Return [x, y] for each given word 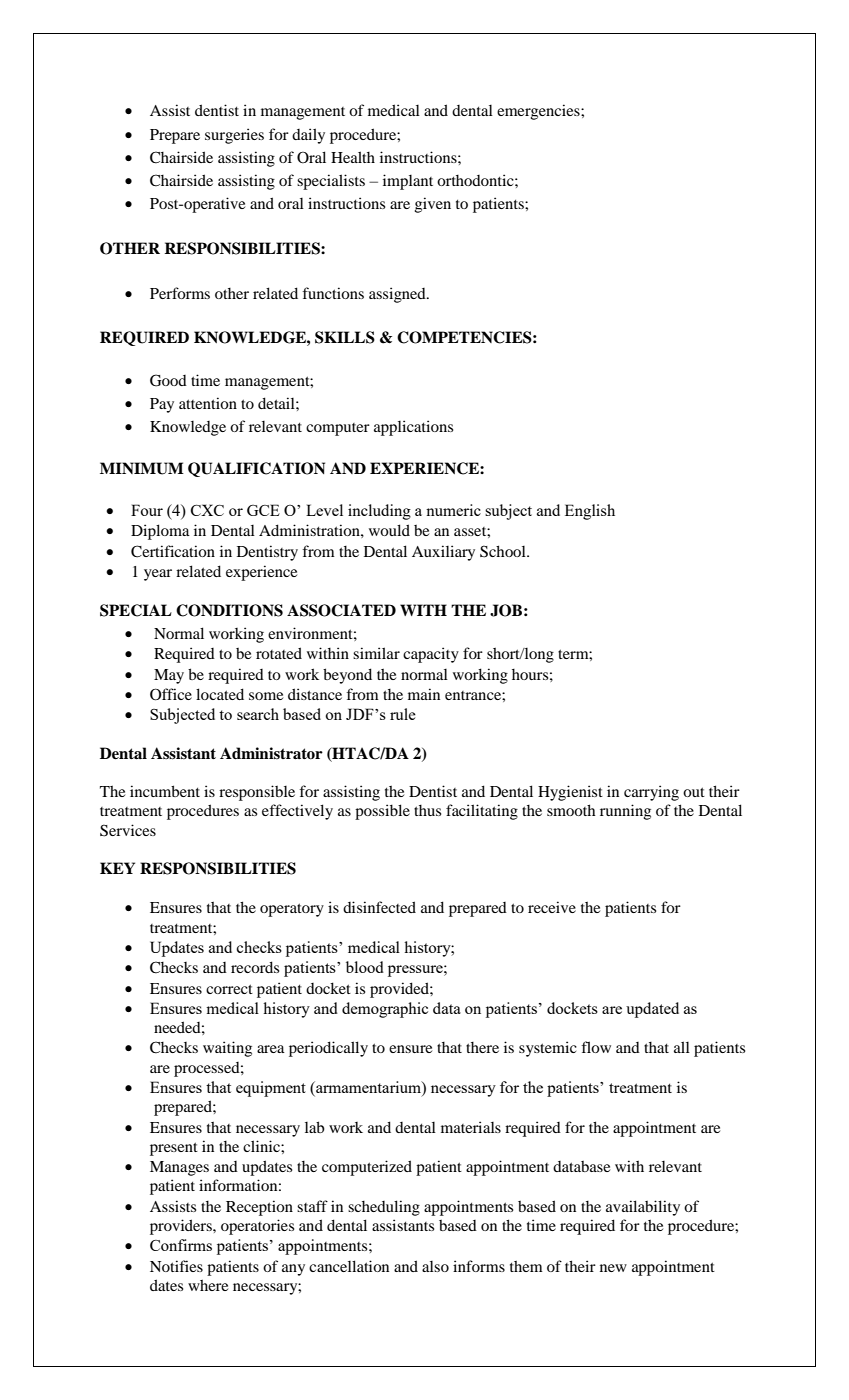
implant [408, 182]
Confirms [181, 1245]
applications [413, 428]
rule [403, 714]
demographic [385, 1010]
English [590, 512]
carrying [651, 793]
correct [229, 989]
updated [652, 1010]
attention [208, 403]
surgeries [234, 136]
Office [171, 694]
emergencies [539, 112]
